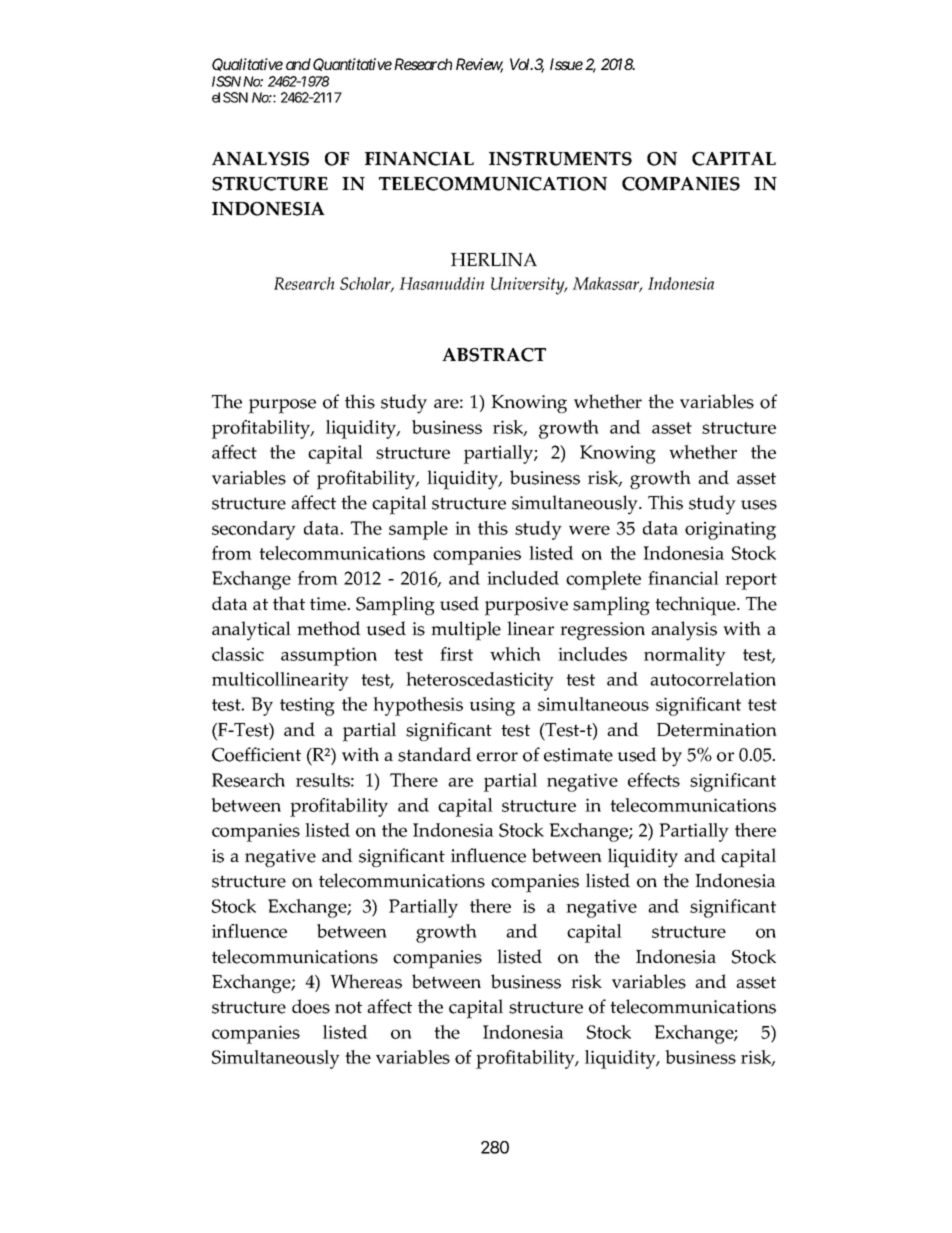  I want to click on Whereas, so click(366, 981).
